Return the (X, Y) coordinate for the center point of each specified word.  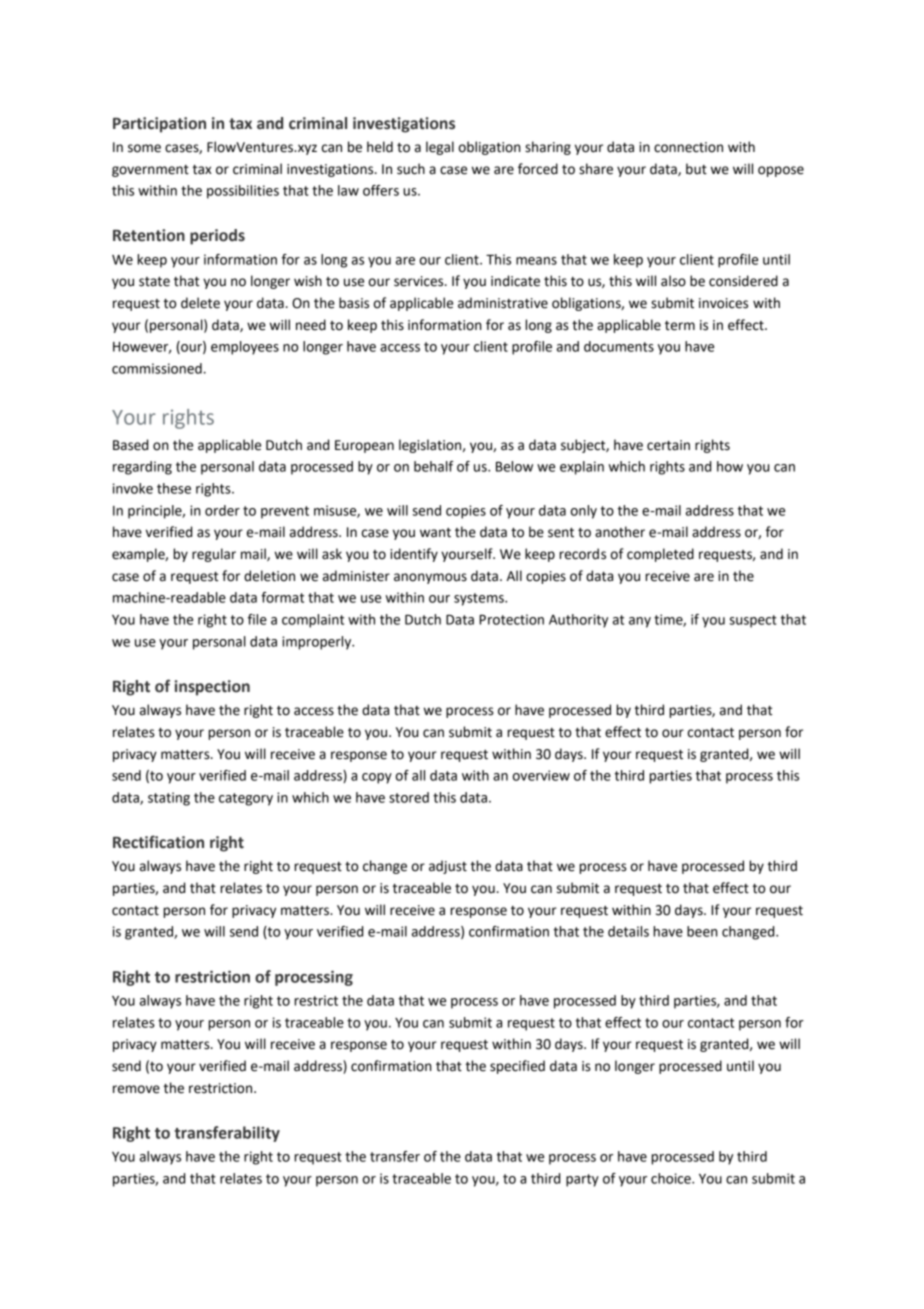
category (246, 799)
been (702, 931)
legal (440, 148)
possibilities (243, 192)
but (696, 169)
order (222, 510)
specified (517, 1067)
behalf (434, 466)
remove (136, 1089)
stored (409, 797)
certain (668, 445)
